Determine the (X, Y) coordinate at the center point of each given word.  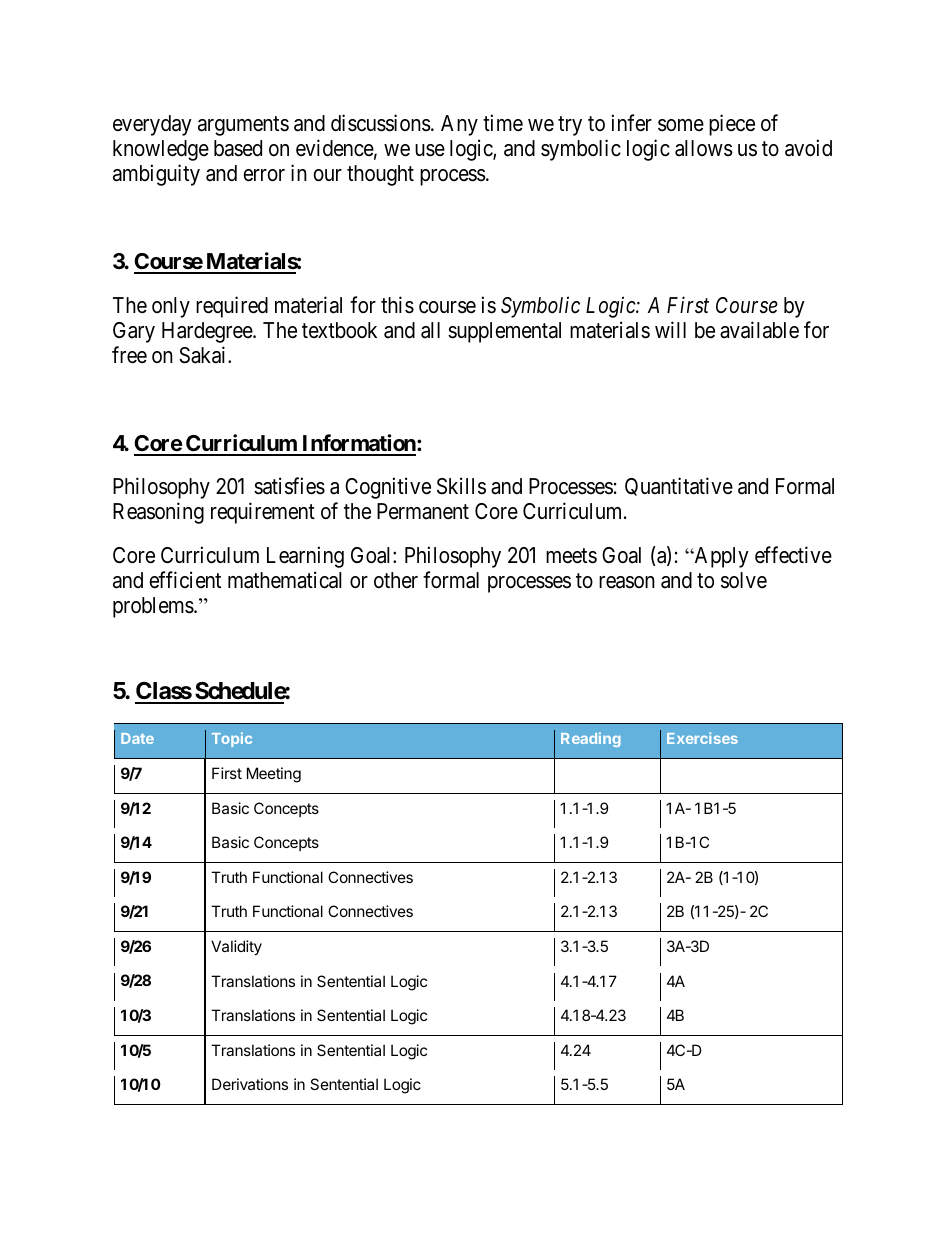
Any (459, 125)
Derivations (250, 1084)
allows (704, 148)
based (238, 148)
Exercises (702, 738)
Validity (236, 947)
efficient (185, 580)
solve (744, 580)
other (396, 580)
